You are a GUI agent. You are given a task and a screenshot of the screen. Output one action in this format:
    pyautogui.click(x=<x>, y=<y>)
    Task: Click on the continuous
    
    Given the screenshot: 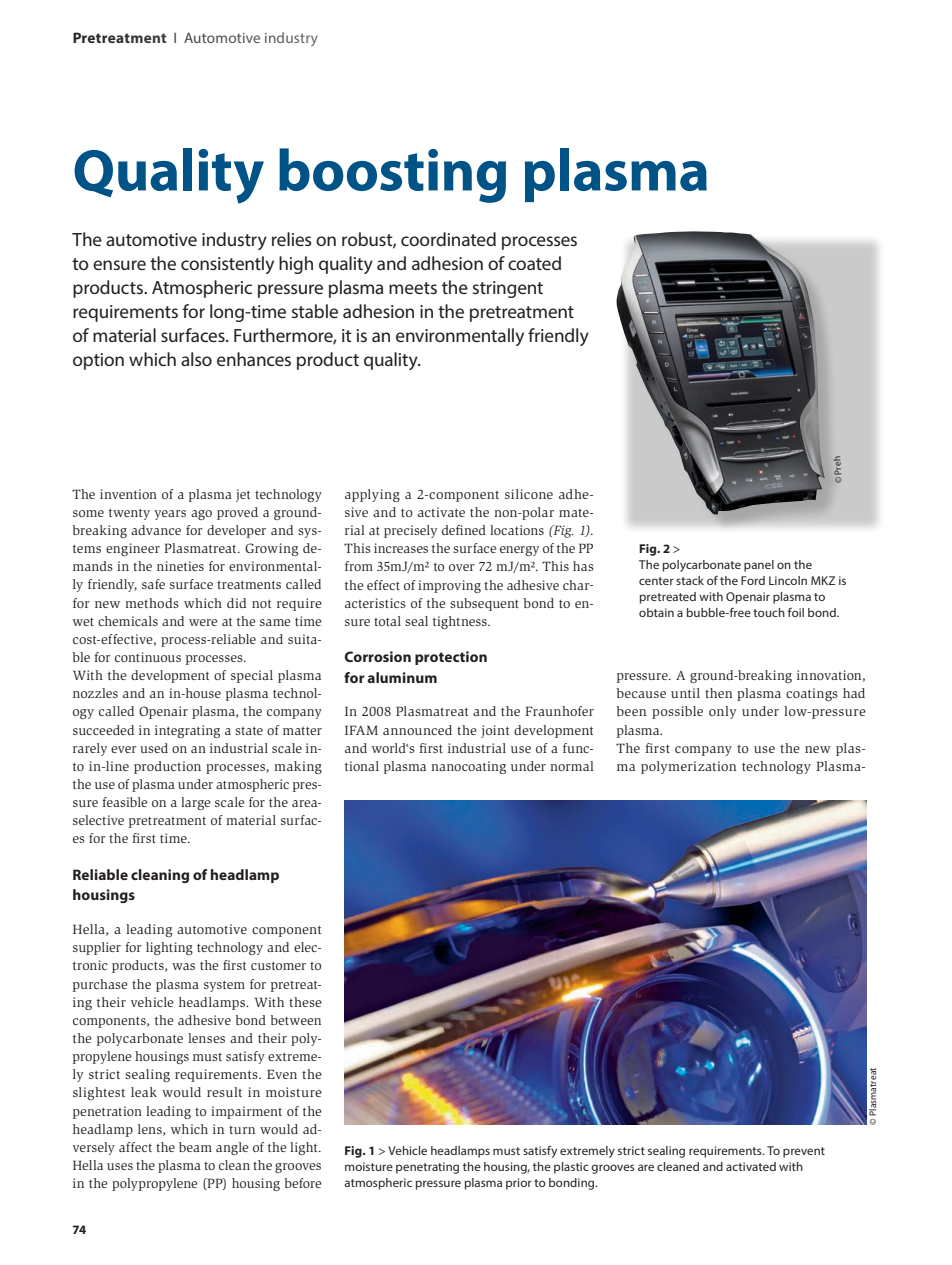 What is the action you would take?
    pyautogui.click(x=148, y=657)
